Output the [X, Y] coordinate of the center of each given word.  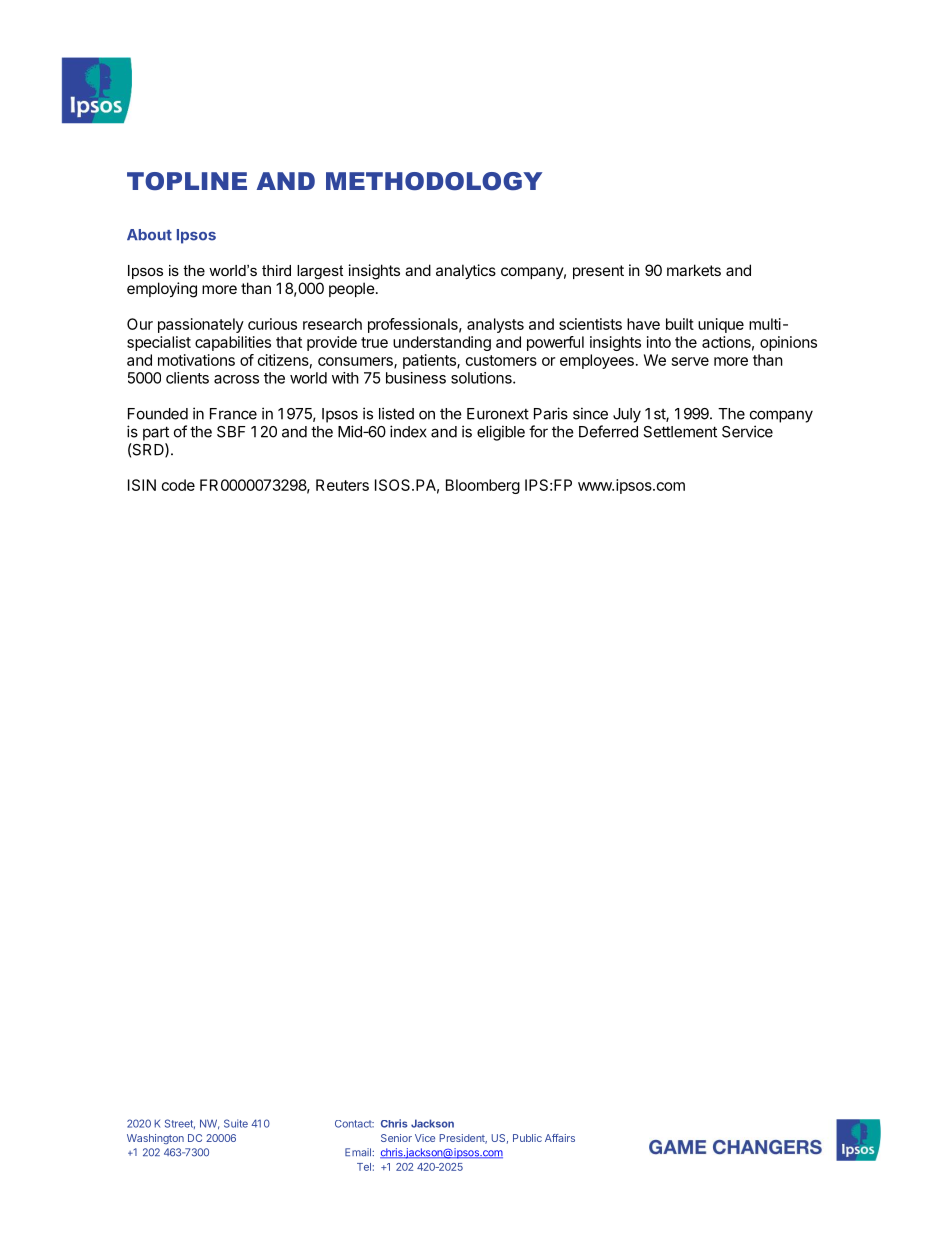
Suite [236, 1123]
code [178, 485]
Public [527, 1138]
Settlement [680, 432]
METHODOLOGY [434, 181]
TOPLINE [187, 181]
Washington [155, 1139]
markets [694, 270]
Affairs [560, 1138]
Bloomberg [483, 486]
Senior [396, 1138]
